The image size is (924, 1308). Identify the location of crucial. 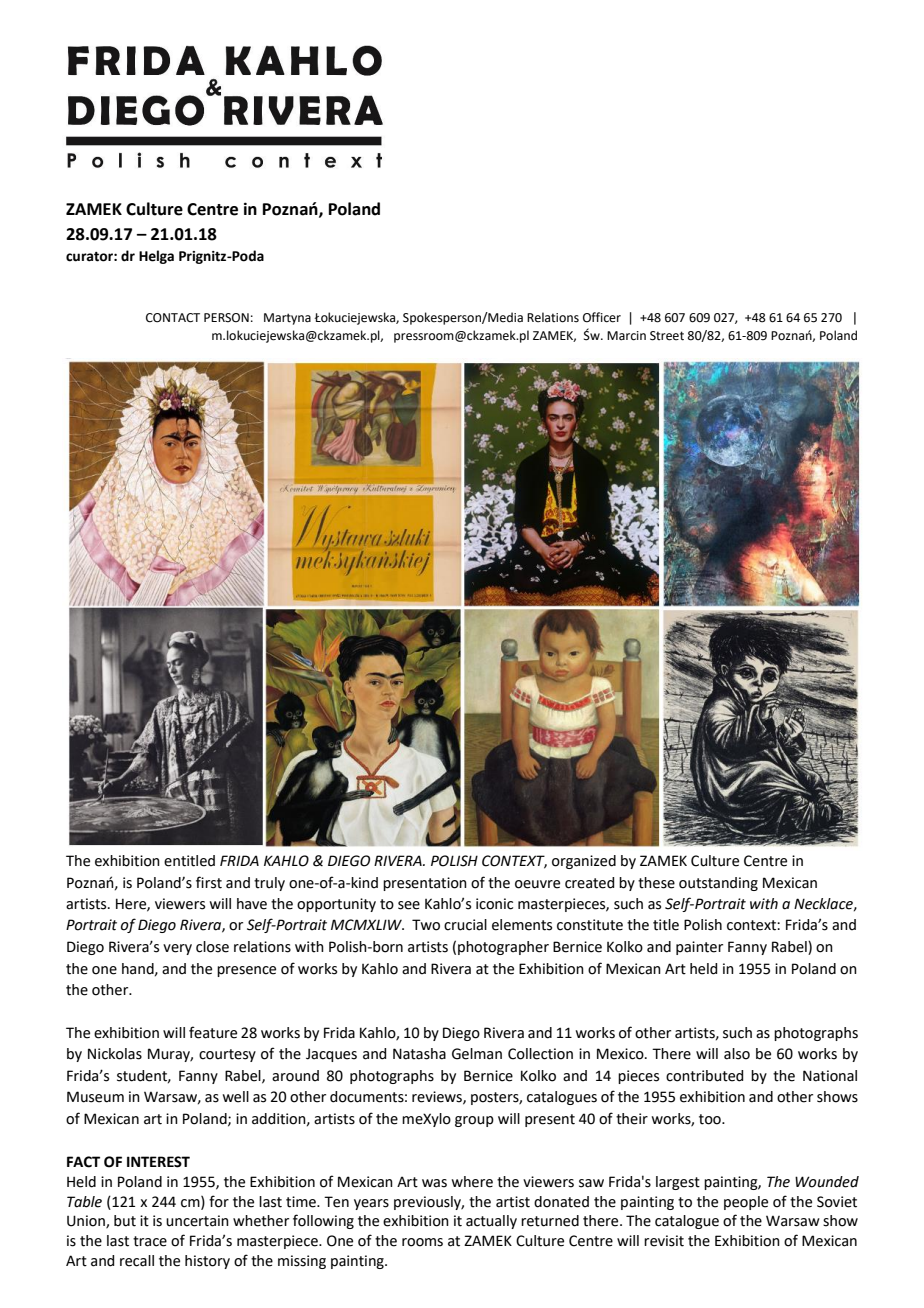
(465, 925).
